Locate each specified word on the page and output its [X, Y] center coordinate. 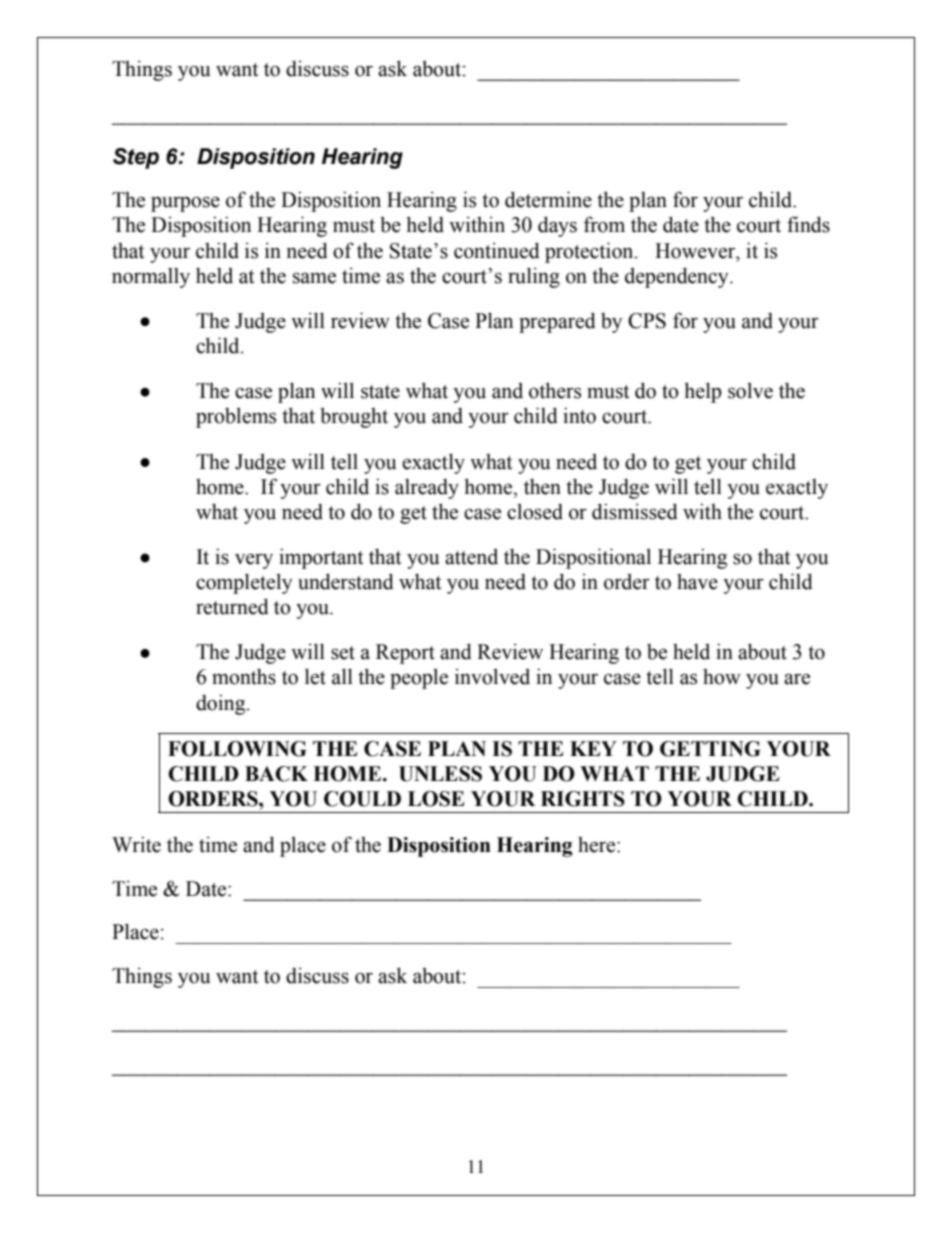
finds [808, 224]
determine [548, 199]
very [254, 561]
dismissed [635, 511]
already [427, 489]
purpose [185, 204]
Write [136, 844]
